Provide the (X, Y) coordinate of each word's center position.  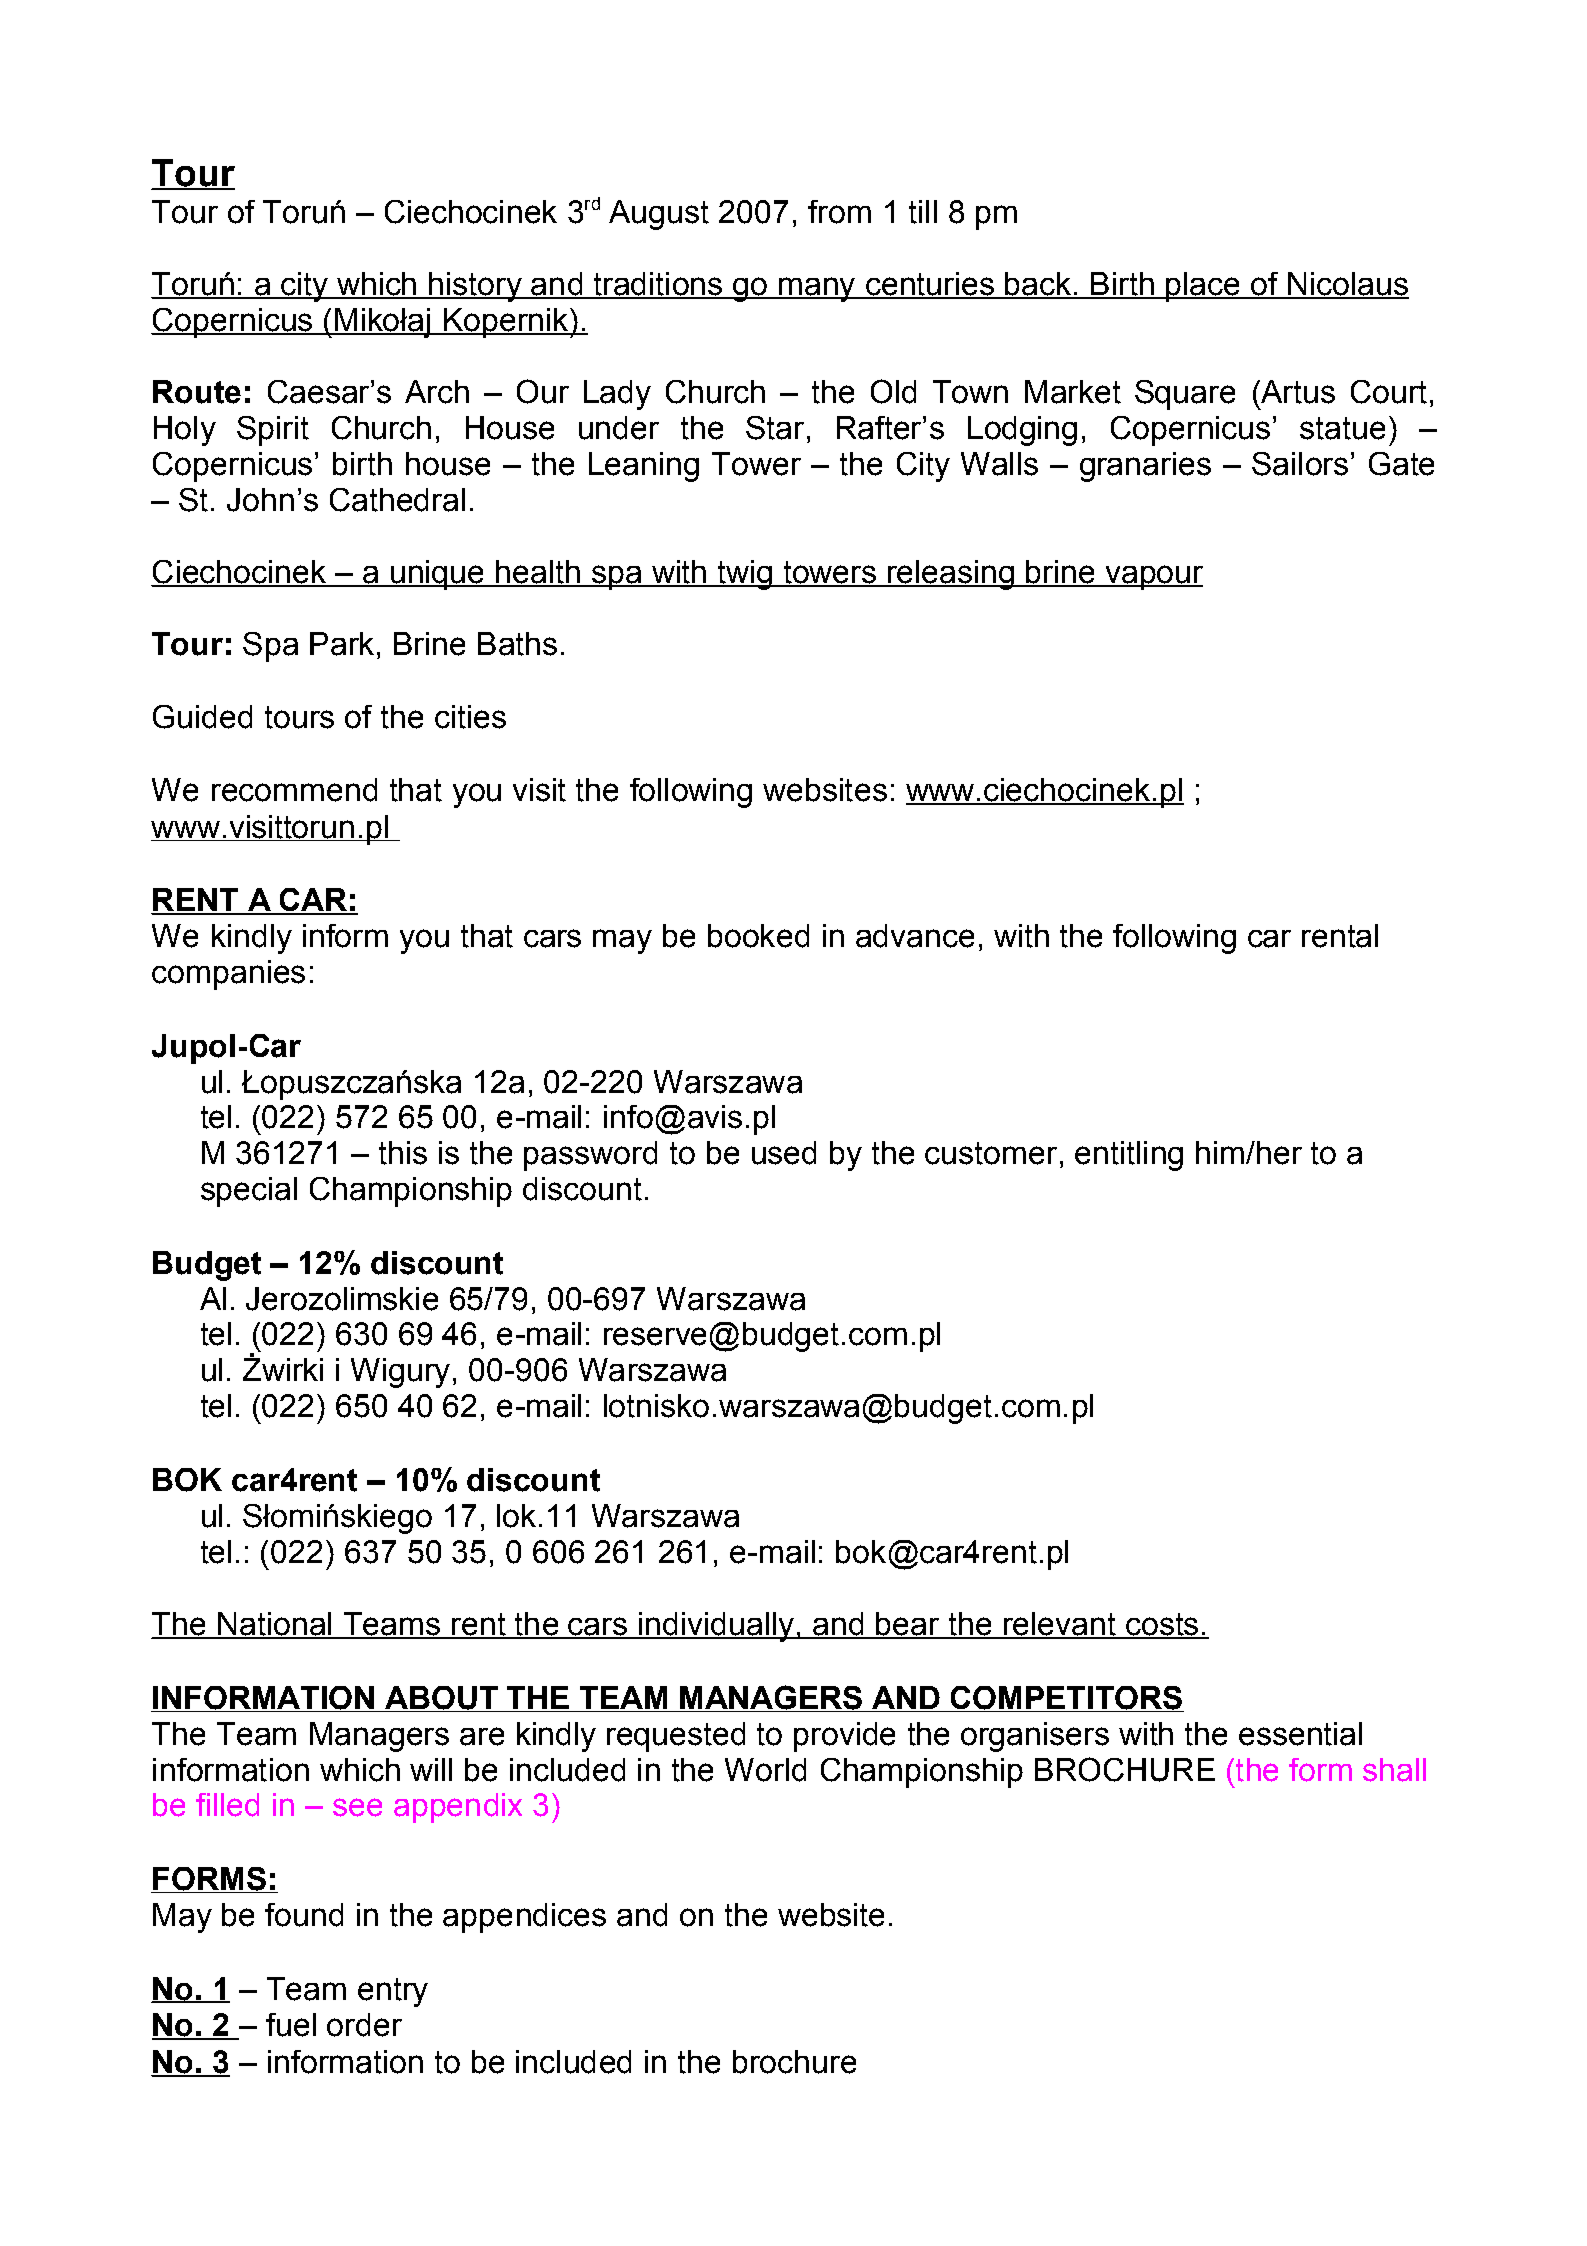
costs (1162, 1625)
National (275, 1625)
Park (342, 644)
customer (991, 1153)
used (784, 1153)
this (403, 1153)
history (475, 287)
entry (393, 1992)
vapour (1153, 577)
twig (744, 575)
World (765, 1770)
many (817, 289)
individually (716, 1627)
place (1203, 287)
